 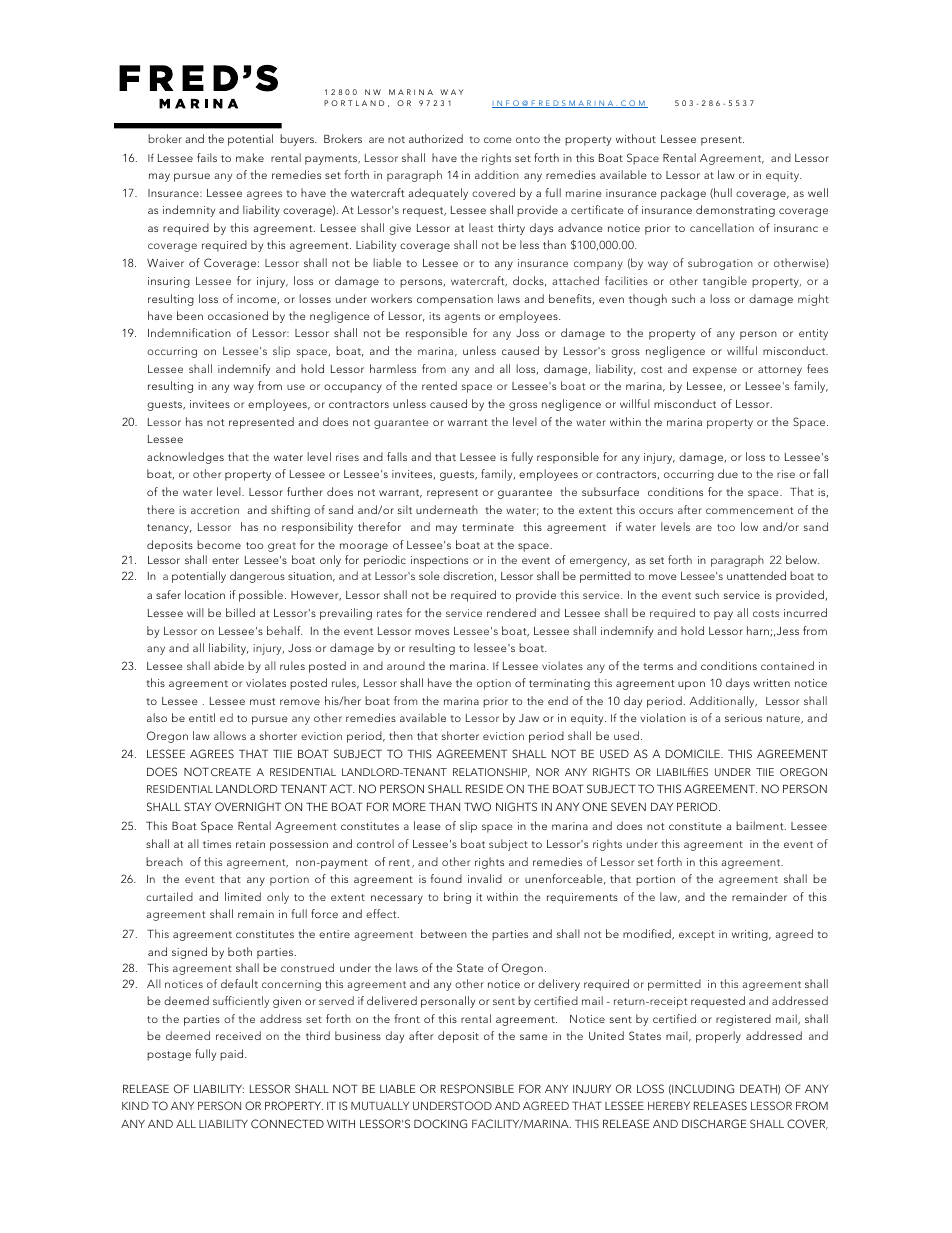 I want to click on paid, so click(x=233, y=1055).
